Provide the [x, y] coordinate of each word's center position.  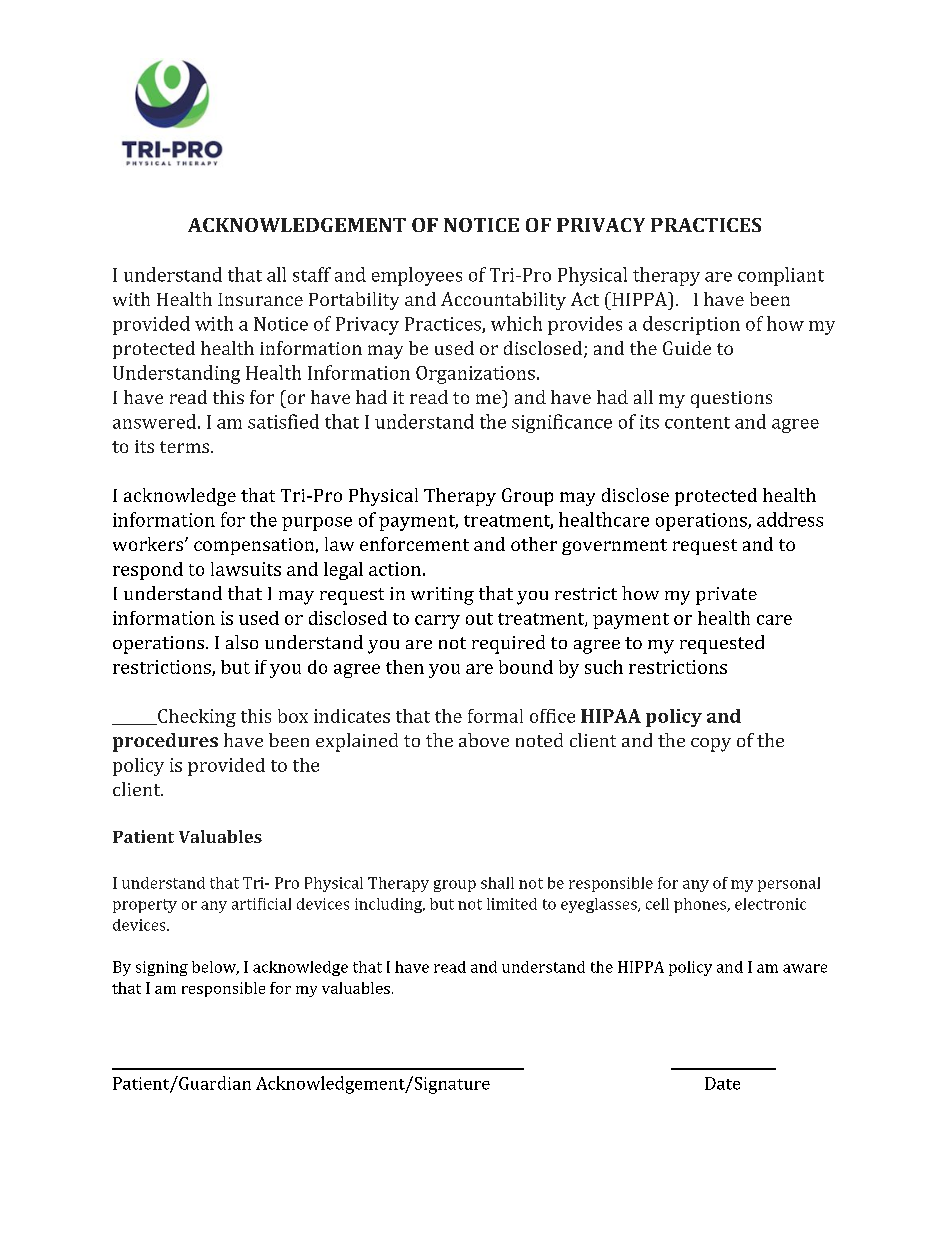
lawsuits [246, 569]
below [215, 968]
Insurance [260, 299]
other [534, 544]
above [484, 740]
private [726, 596]
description [691, 325]
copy [711, 745]
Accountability [503, 301]
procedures [165, 742]
